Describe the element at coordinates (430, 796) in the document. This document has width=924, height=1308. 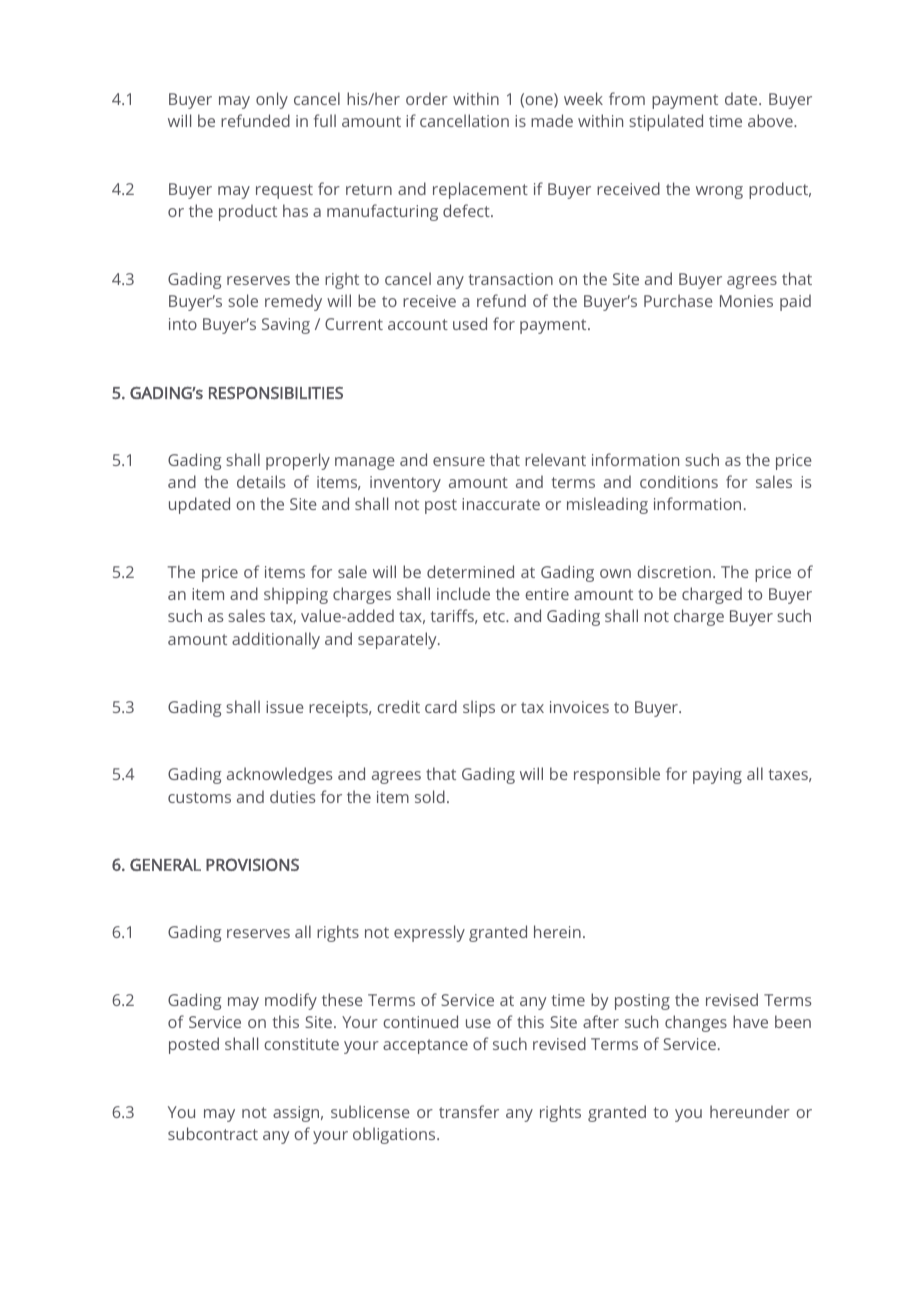
I see `sold` at that location.
